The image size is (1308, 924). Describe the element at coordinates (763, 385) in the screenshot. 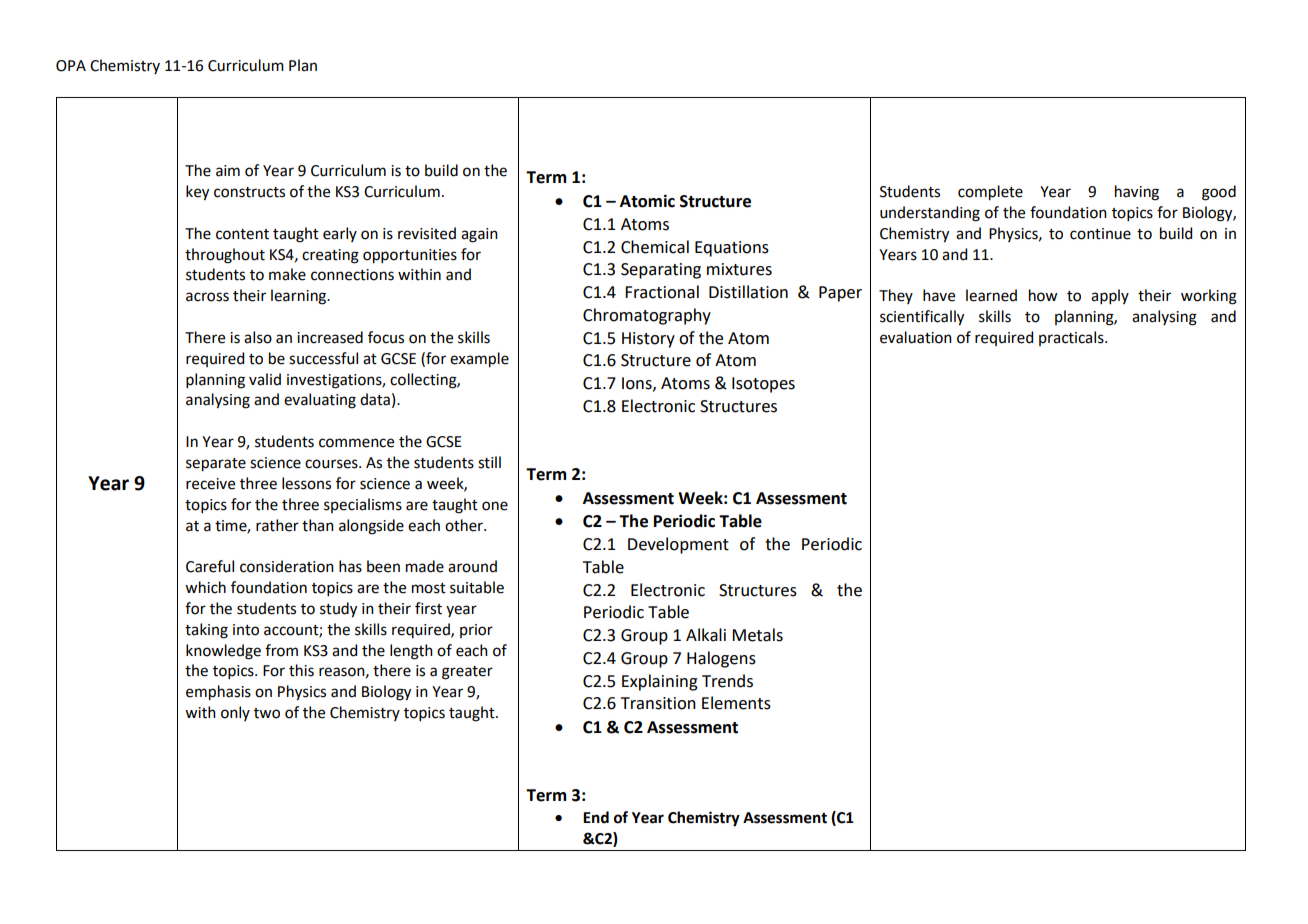

I see `Isotopes` at that location.
